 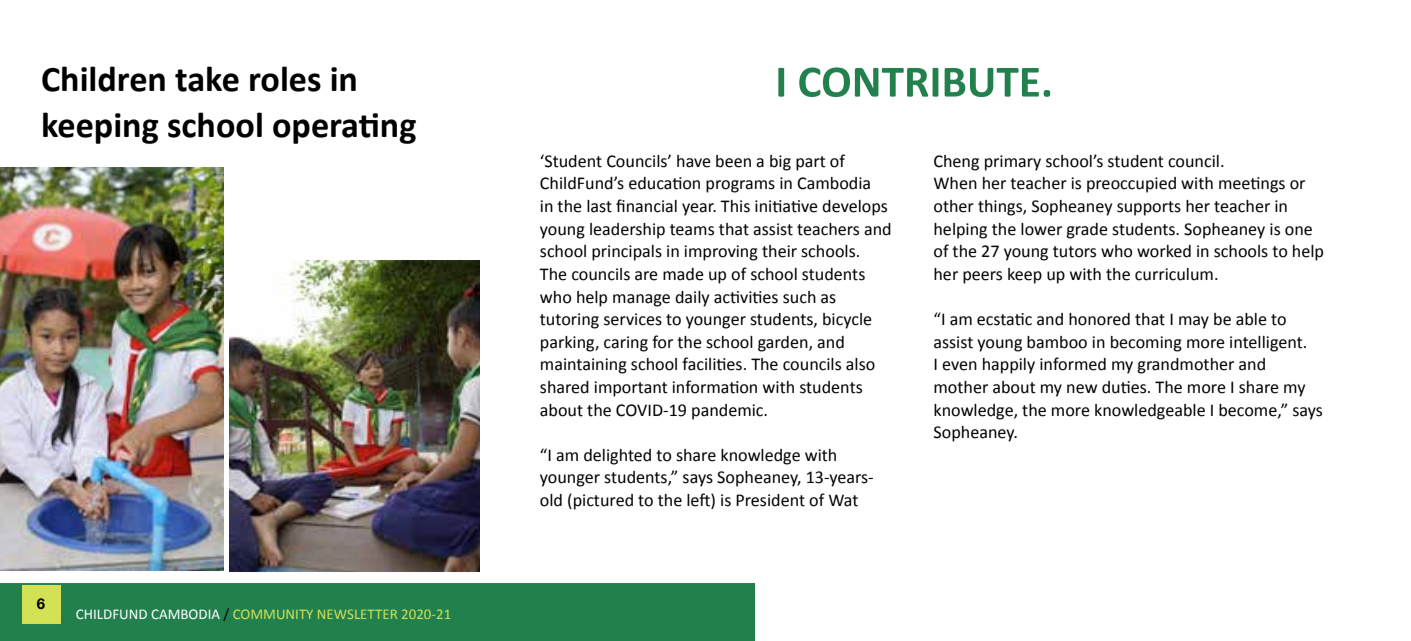 I want to click on have, so click(x=694, y=161).
